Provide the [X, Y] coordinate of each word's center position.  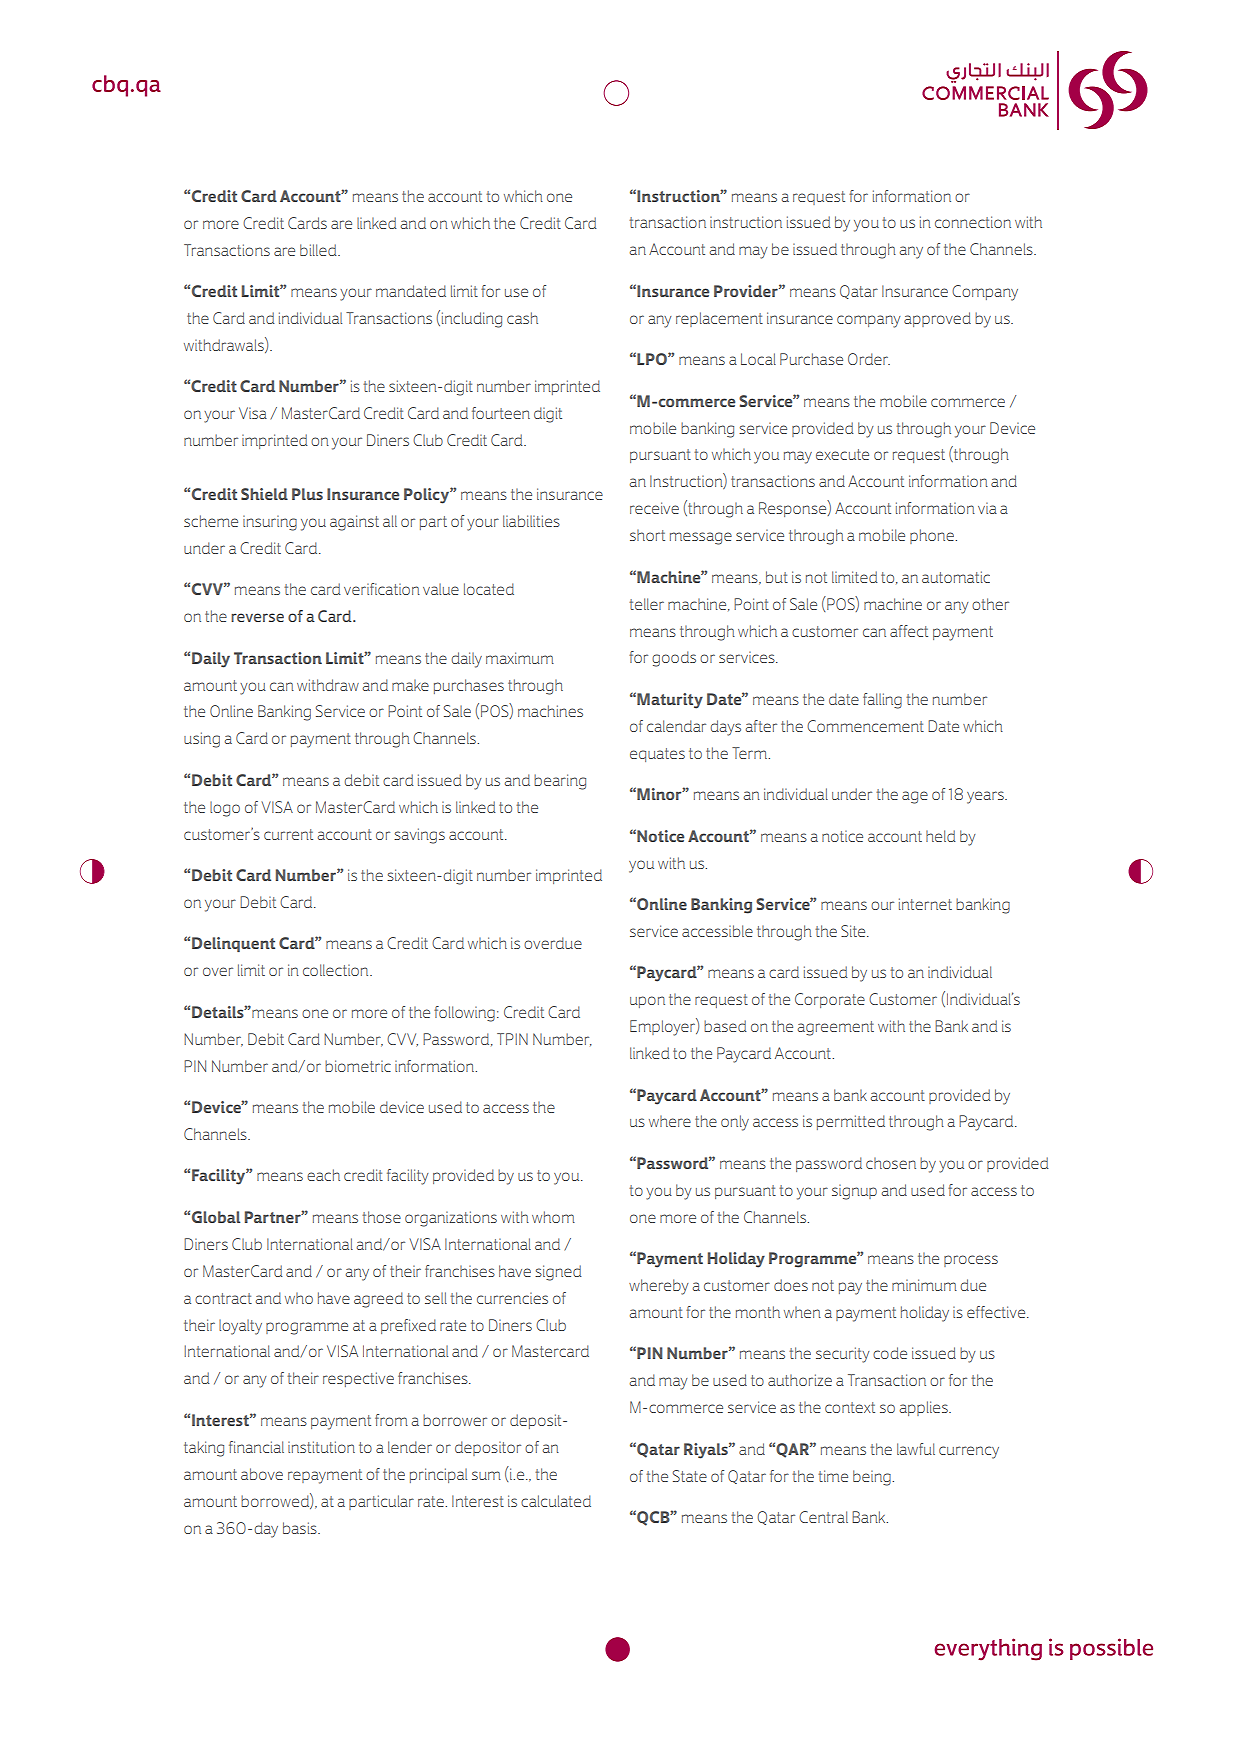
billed [319, 250]
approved [937, 319]
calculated [556, 1501]
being [873, 1478]
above [262, 1474]
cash [522, 318]
